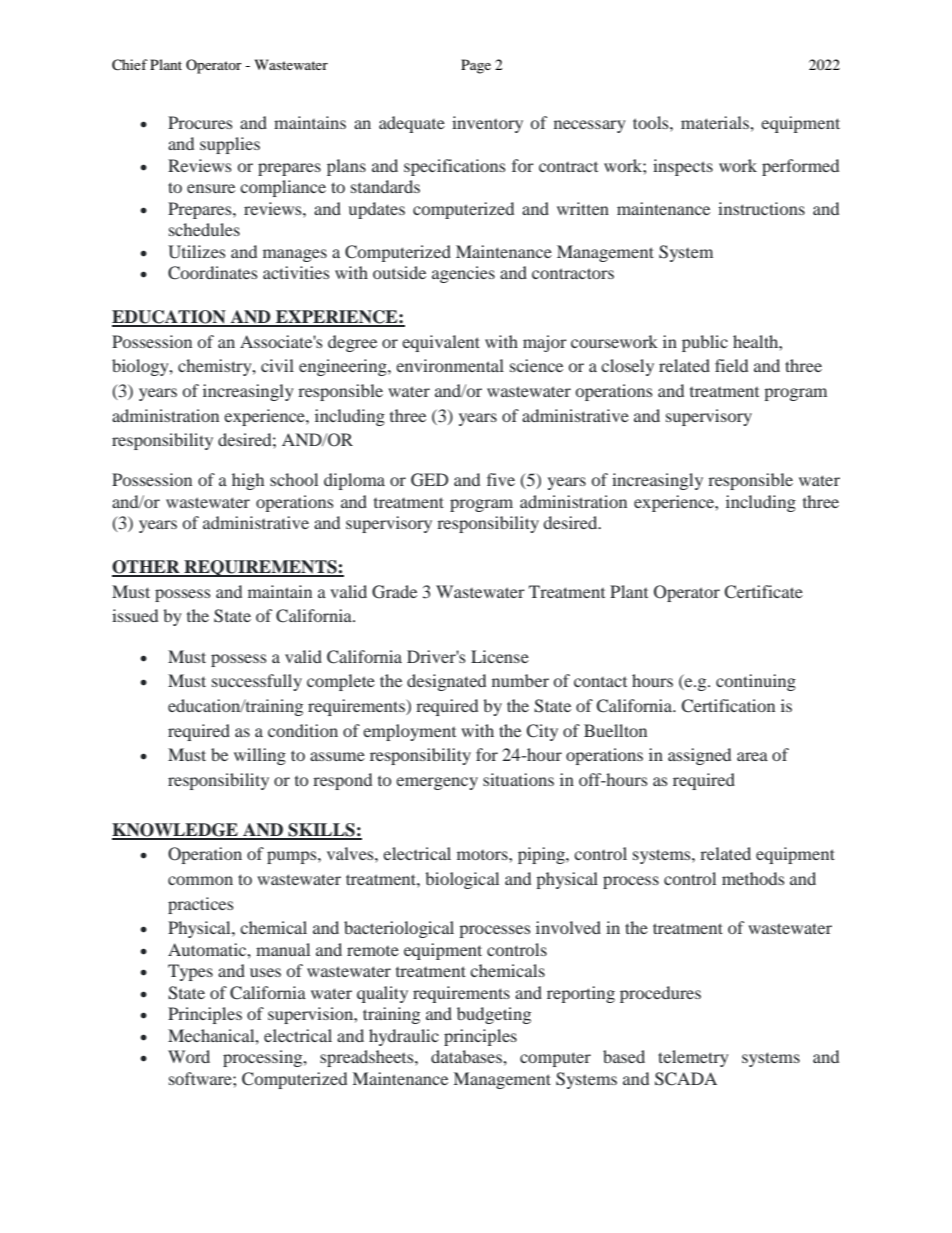 This image has width=952, height=1233. Describe the element at coordinates (731, 365) in the image. I see `field` at that location.
